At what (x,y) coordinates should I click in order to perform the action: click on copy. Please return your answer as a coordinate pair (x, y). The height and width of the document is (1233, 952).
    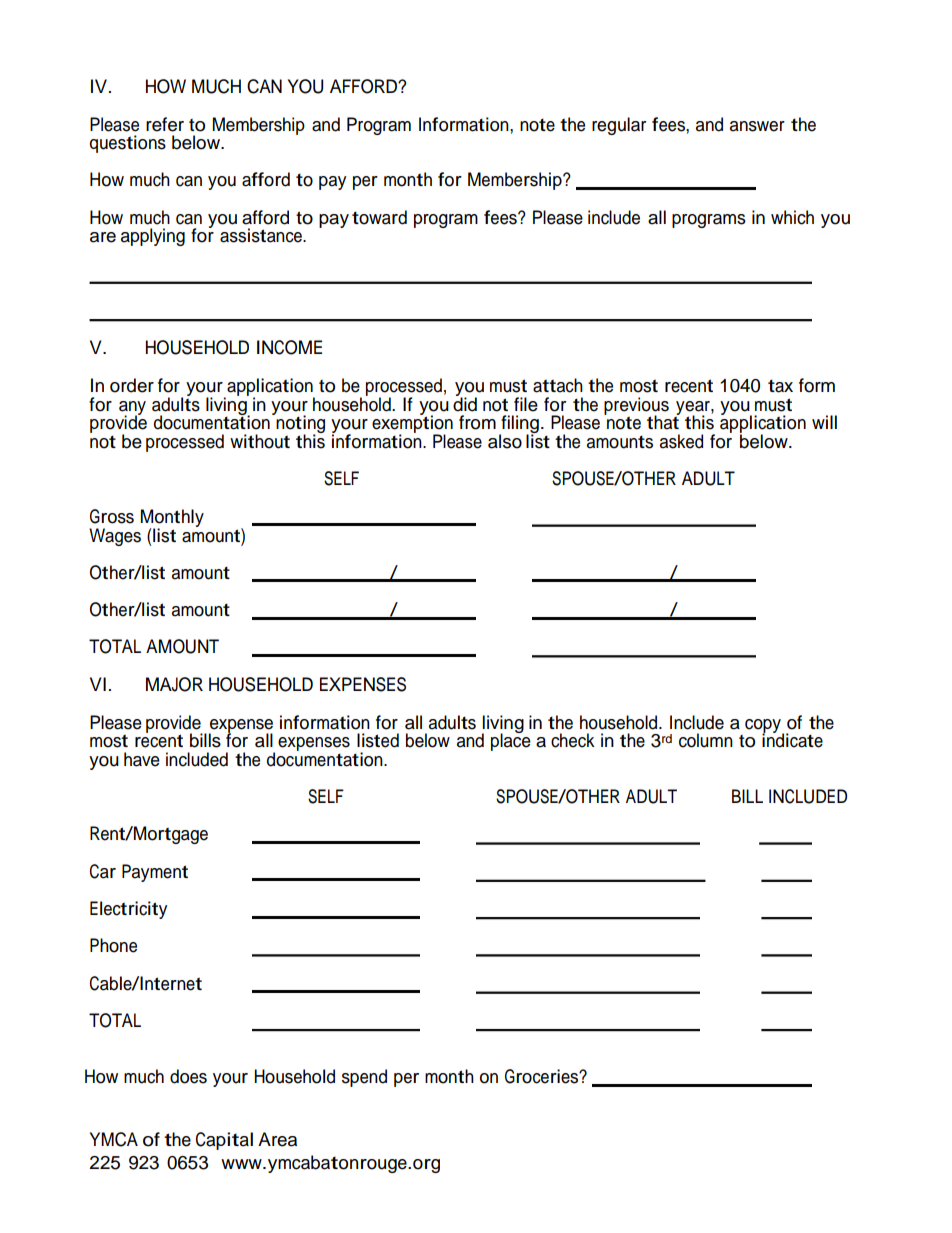
    Looking at the image, I should click on (764, 727).
